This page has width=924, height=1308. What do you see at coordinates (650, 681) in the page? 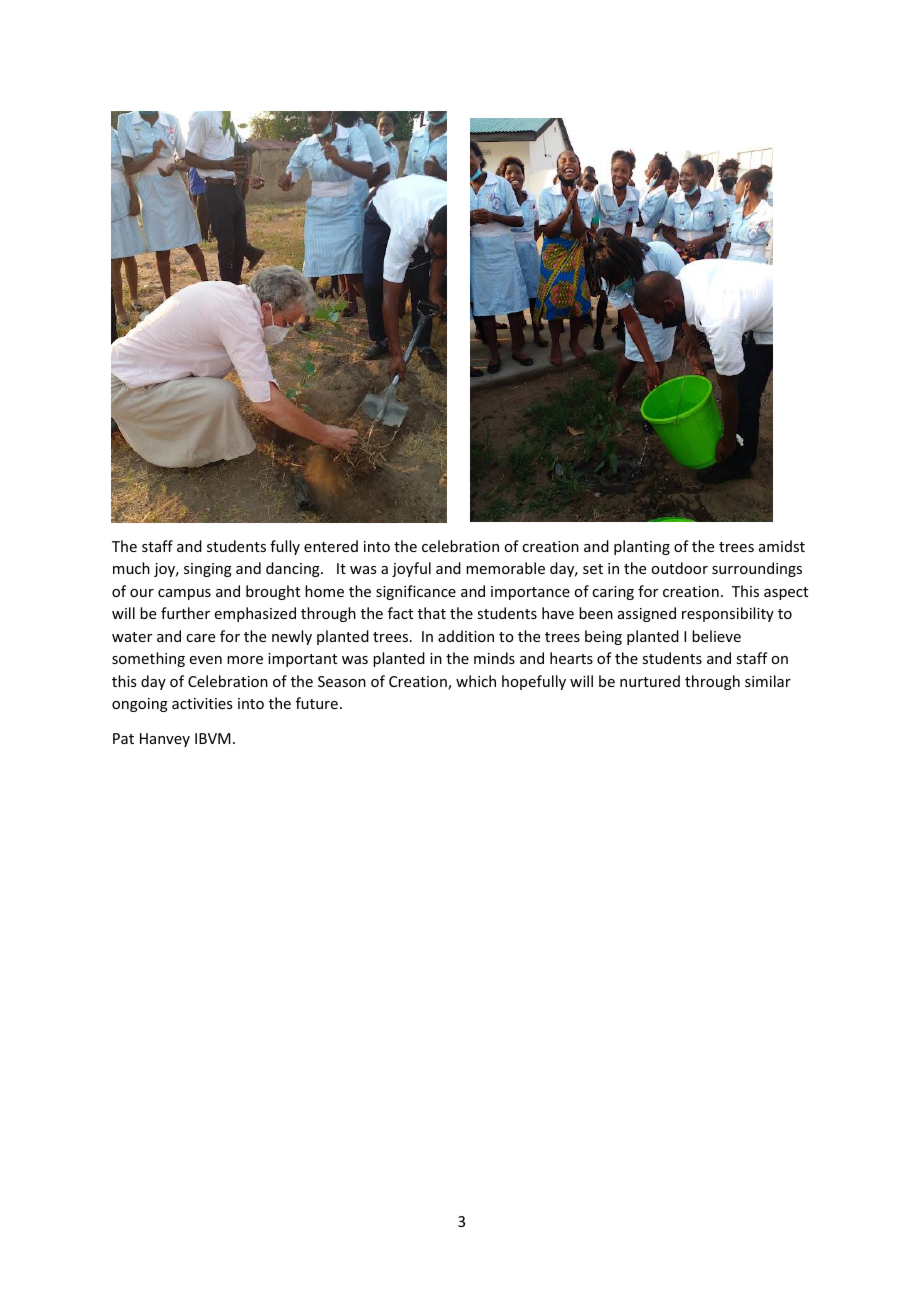
I see `nurtured` at bounding box center [650, 681].
